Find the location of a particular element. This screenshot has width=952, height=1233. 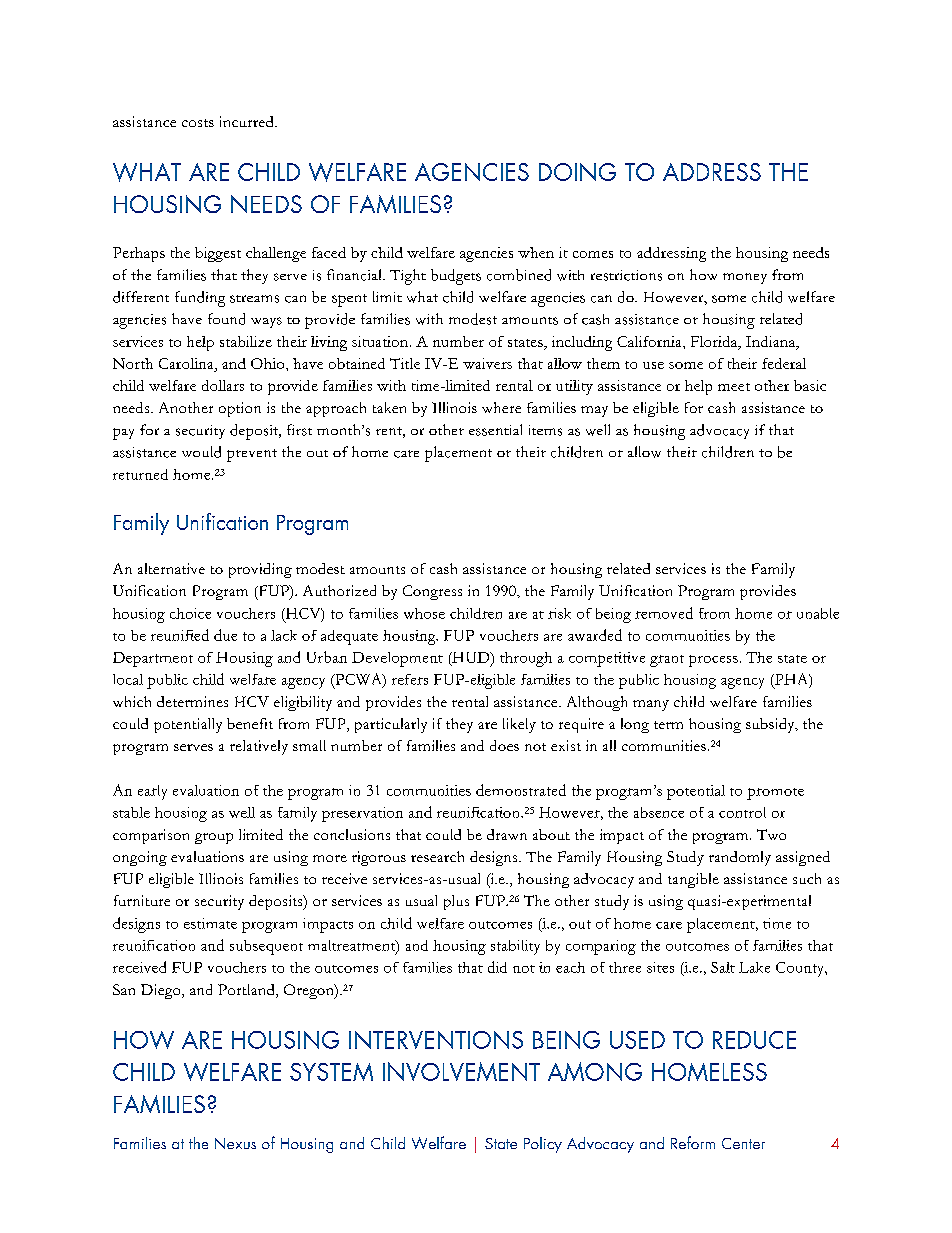

Nexus is located at coordinates (235, 1143).
